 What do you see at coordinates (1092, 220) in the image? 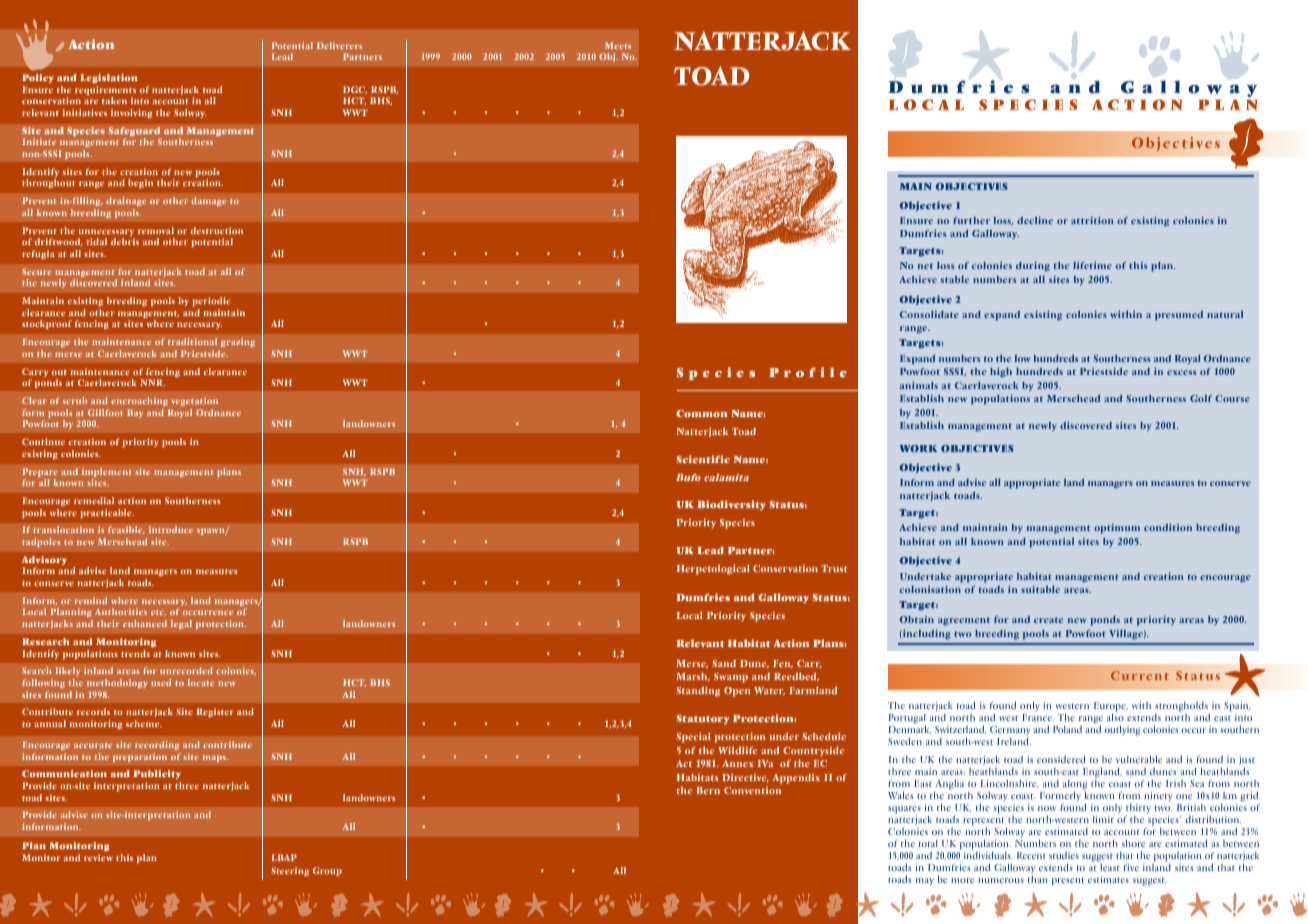
I see `attrition` at bounding box center [1092, 220].
